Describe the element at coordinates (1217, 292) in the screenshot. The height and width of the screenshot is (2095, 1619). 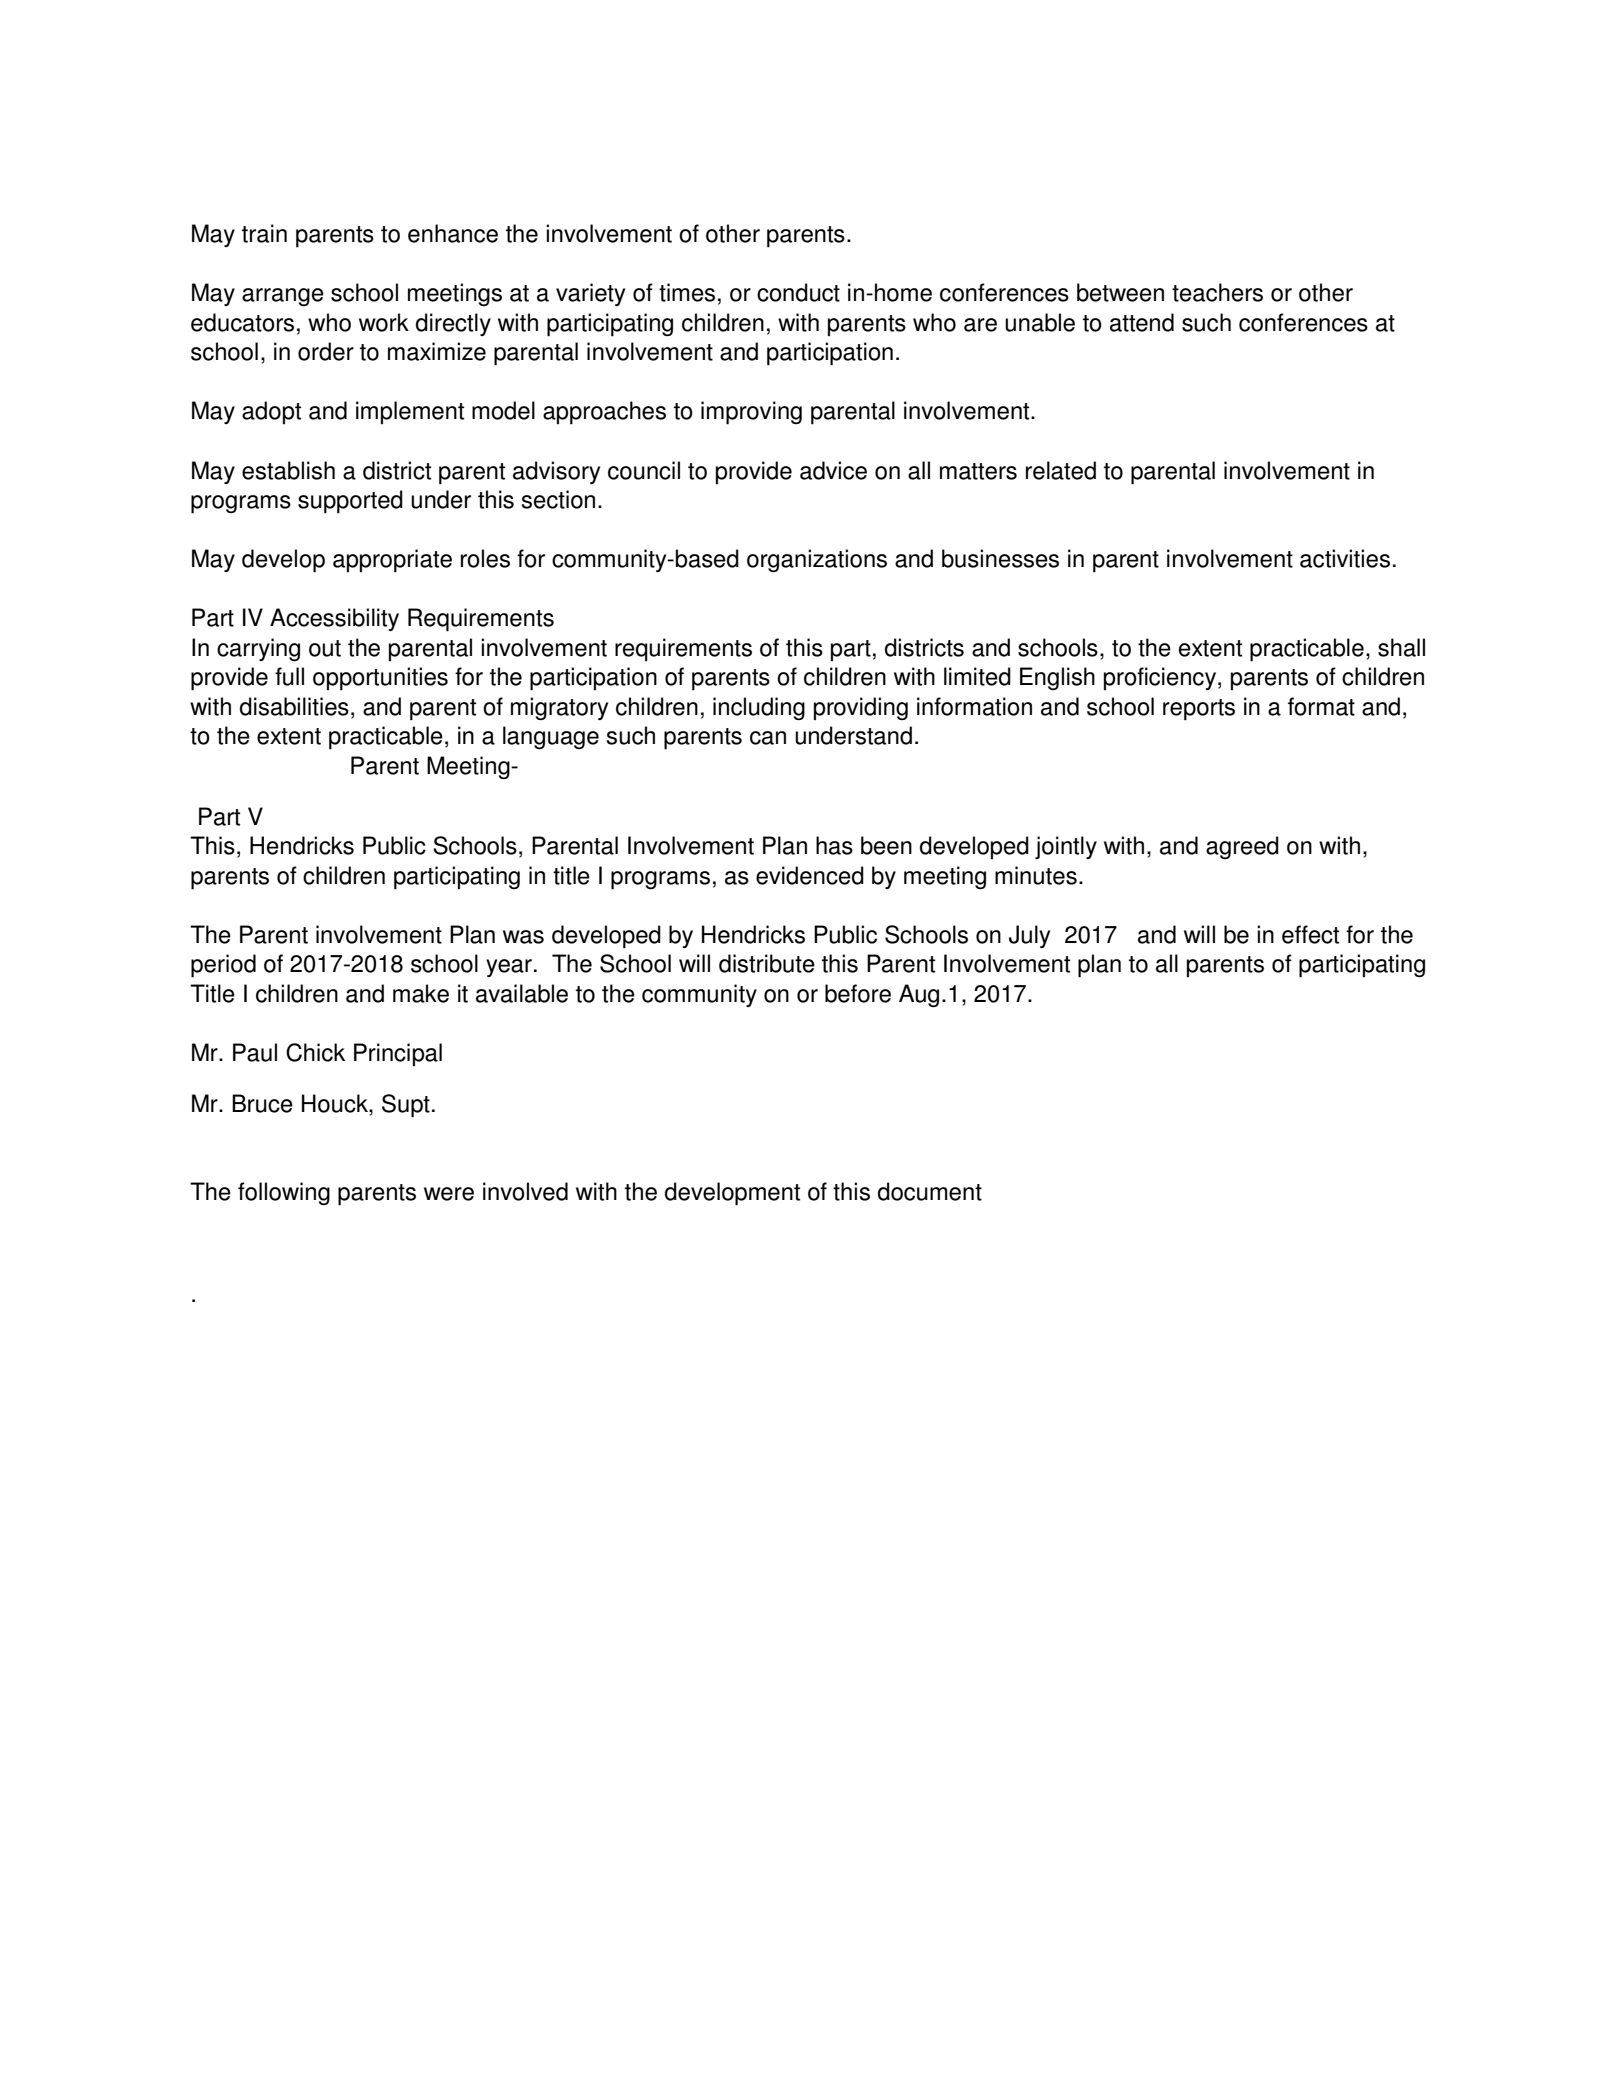
I see `teachers` at that location.
